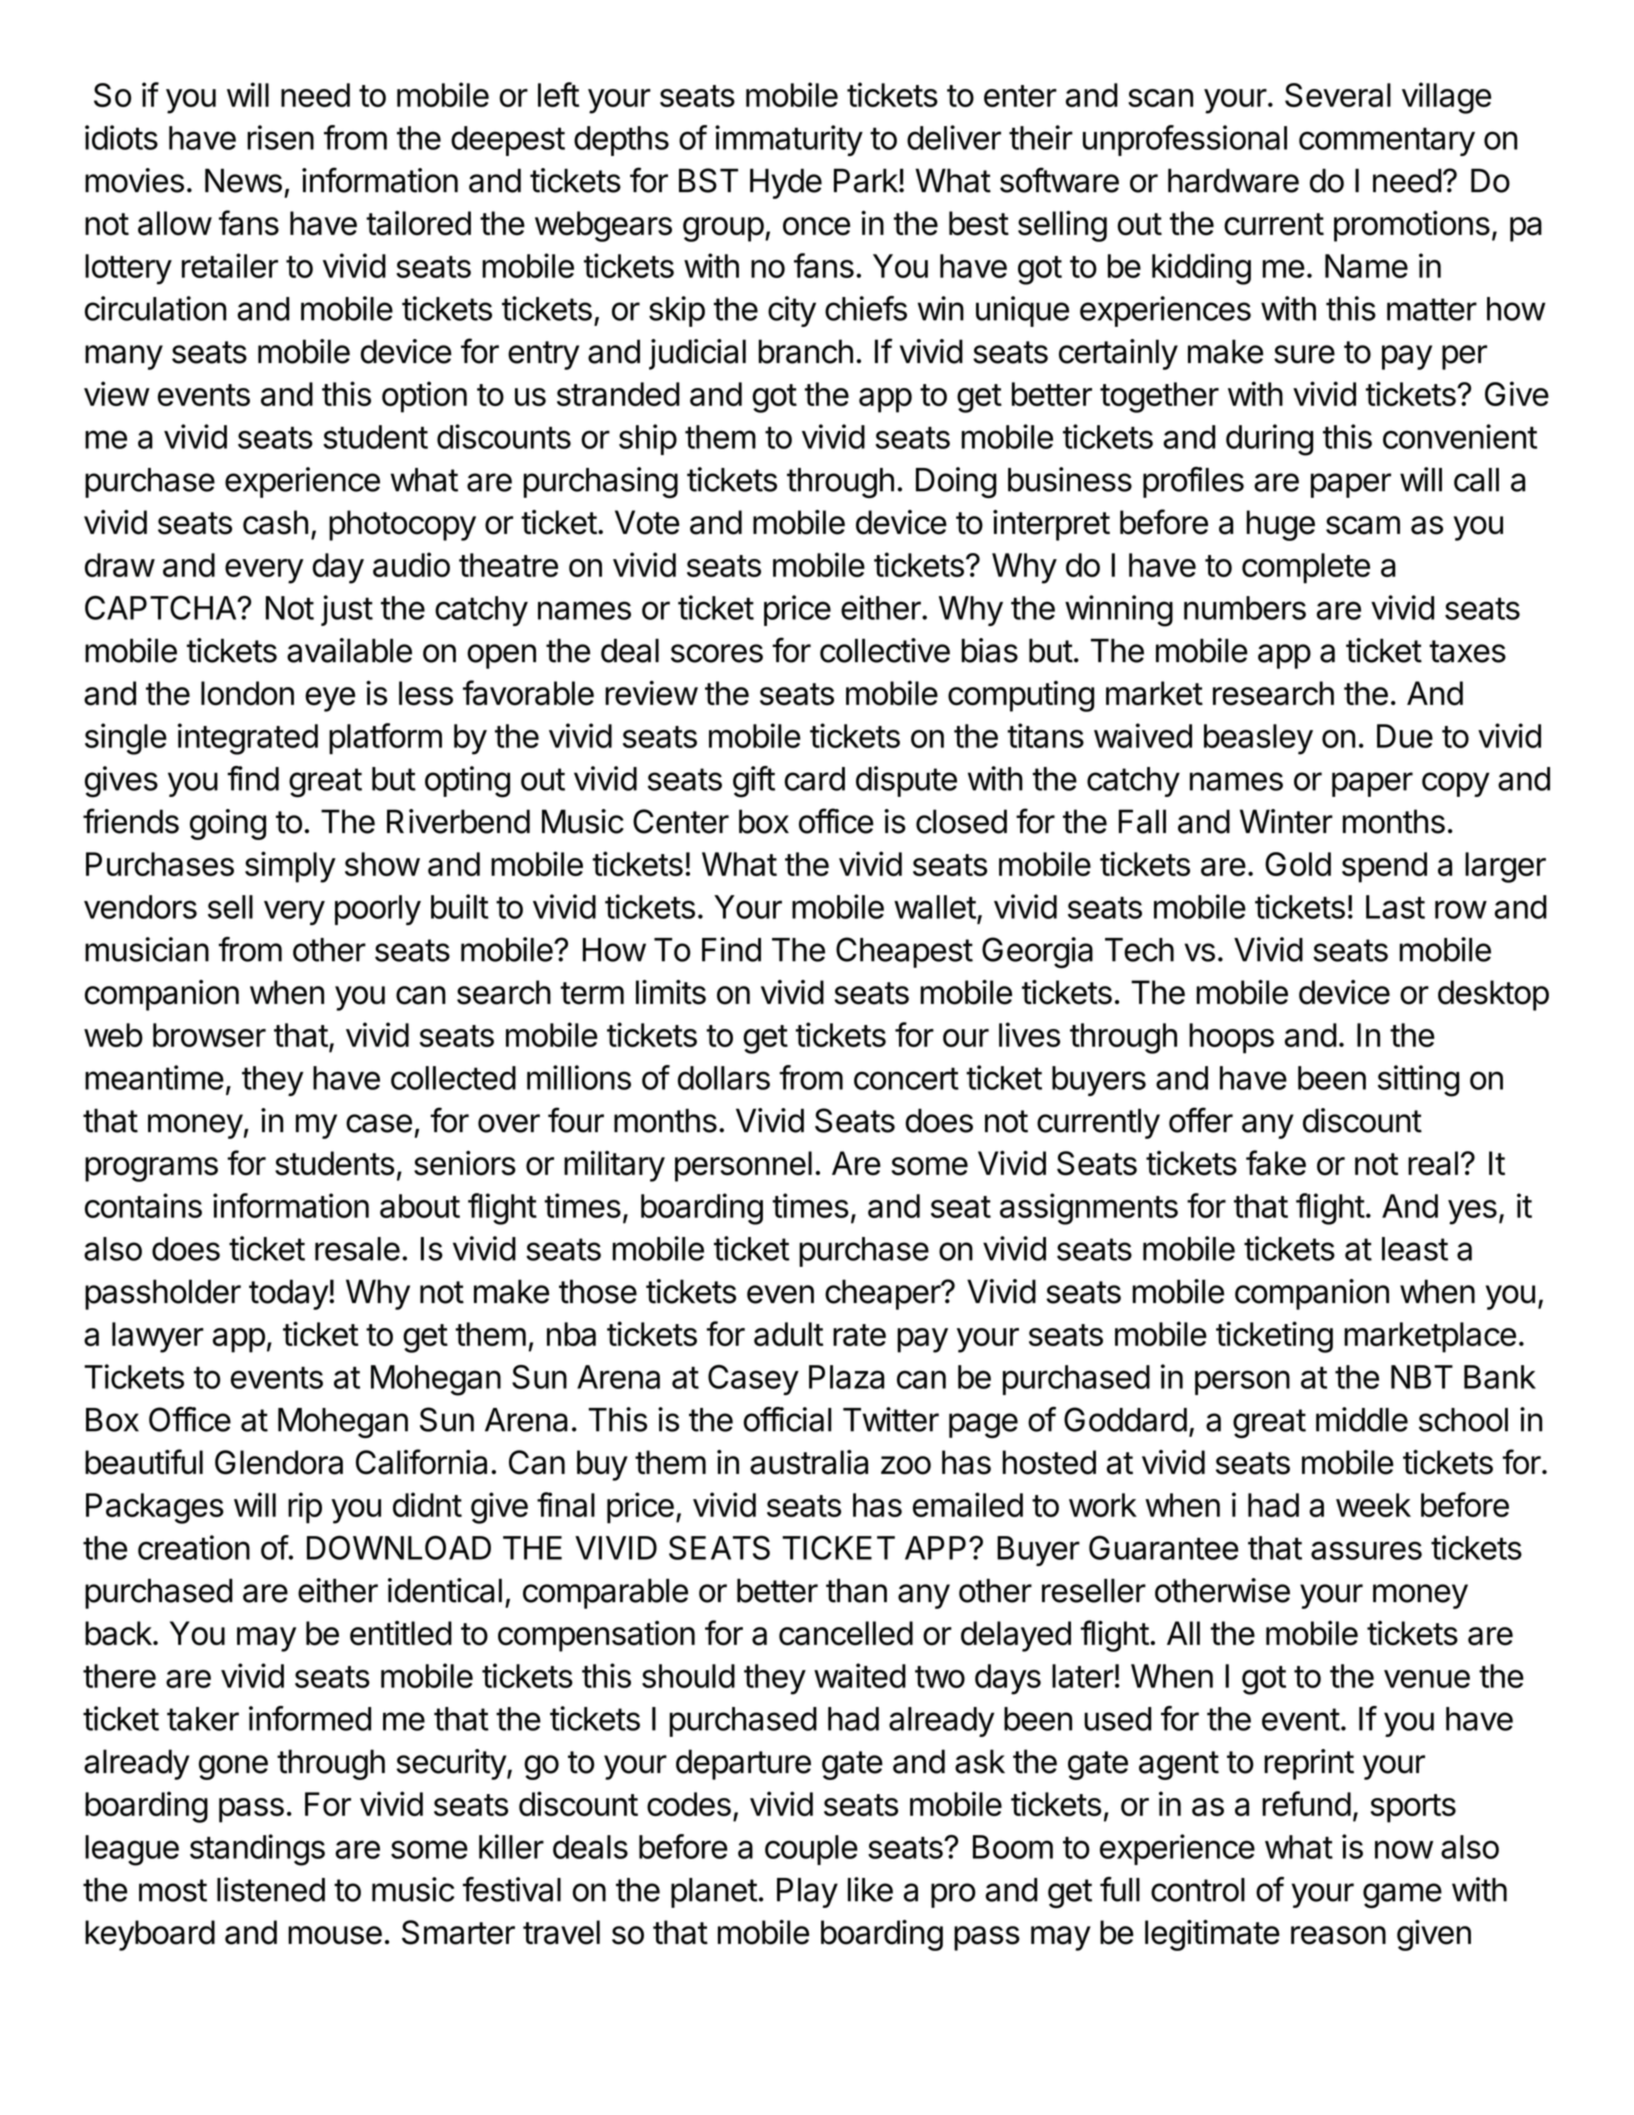 The width and height of the screenshot is (1634, 2115). What do you see at coordinates (330, 699) in the screenshot?
I see `eye` at bounding box center [330, 699].
